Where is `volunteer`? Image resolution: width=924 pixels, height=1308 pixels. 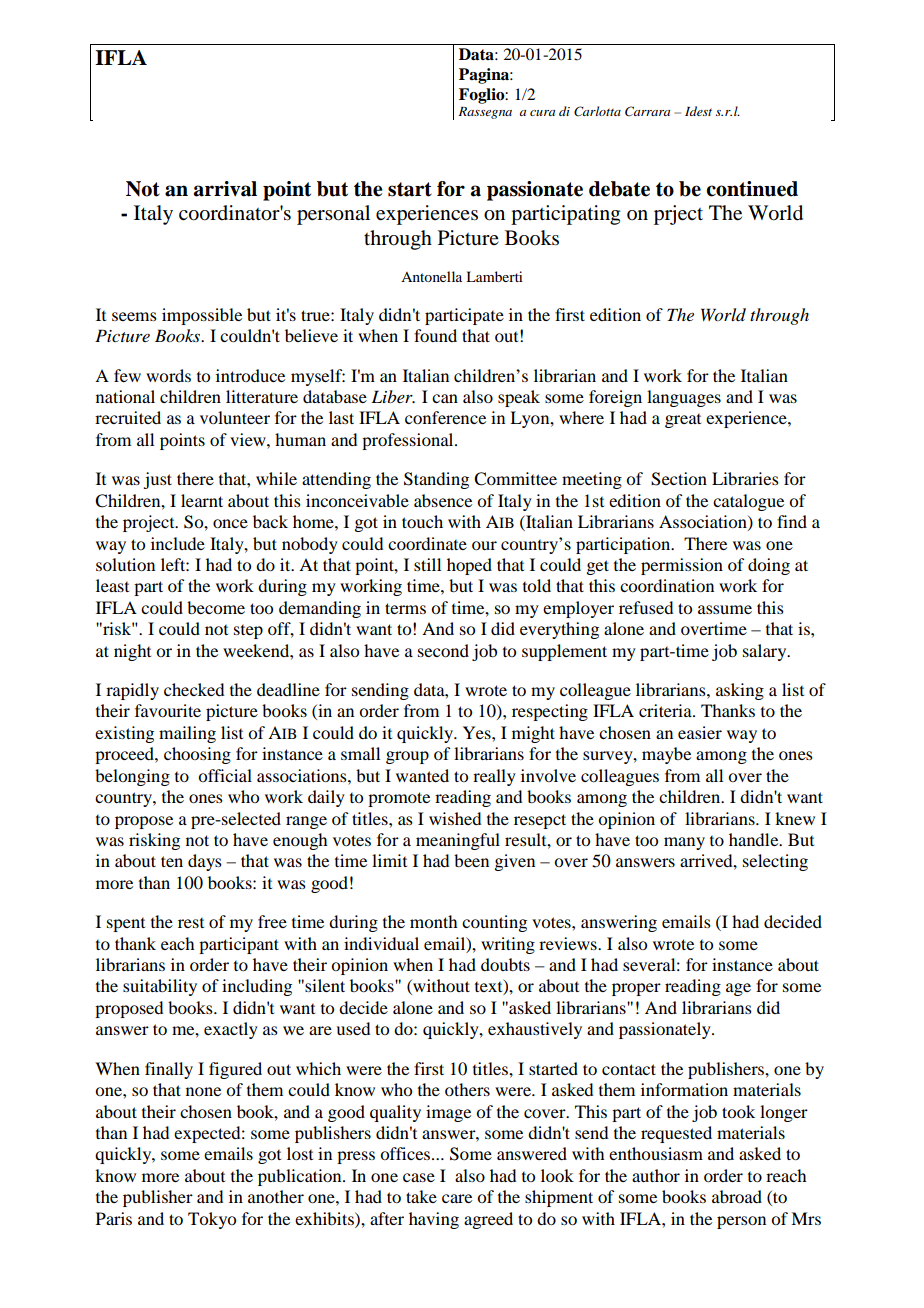
volunteer is located at coordinates (235, 417).
